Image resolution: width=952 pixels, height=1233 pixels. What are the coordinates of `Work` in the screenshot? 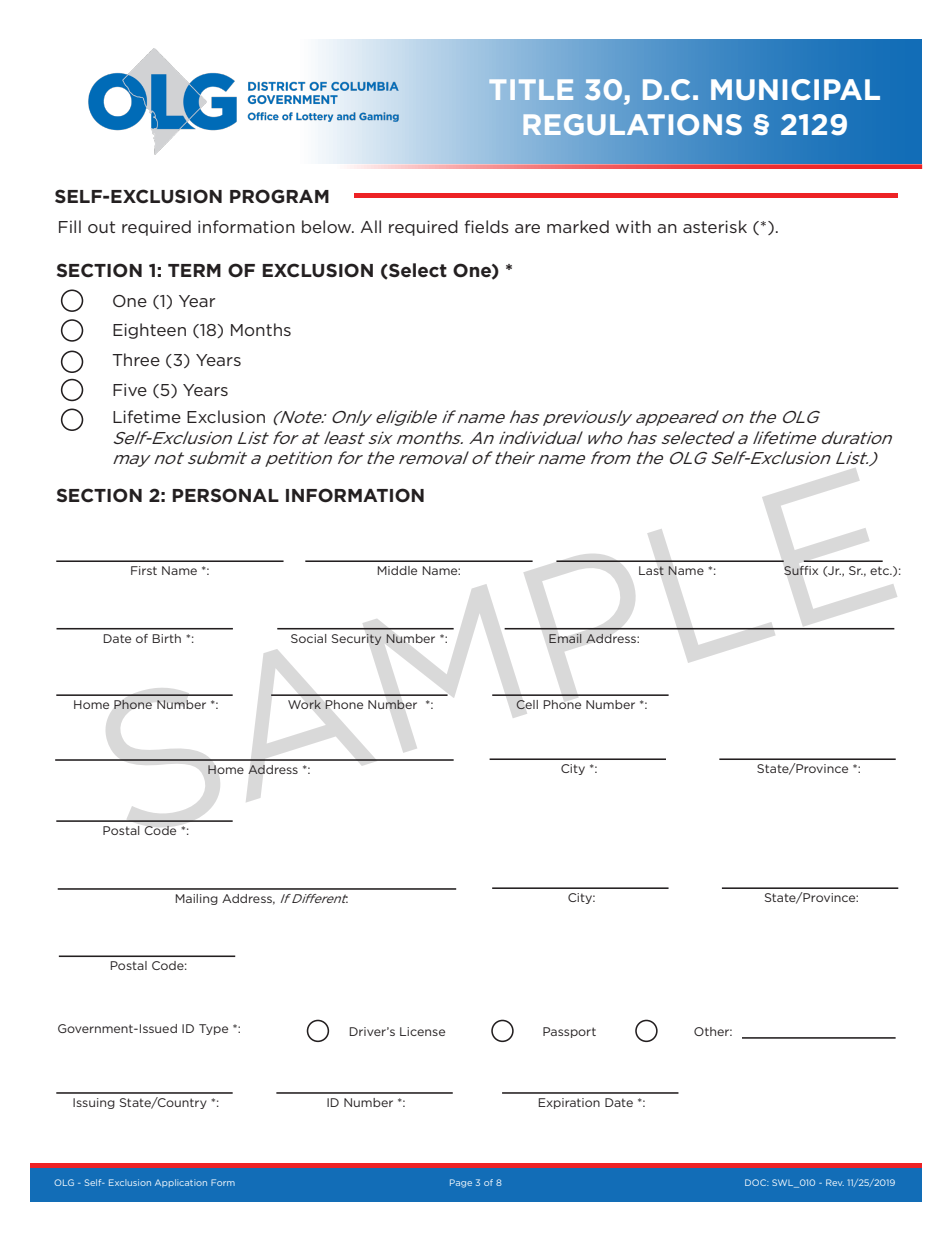 It's located at (304, 704).
